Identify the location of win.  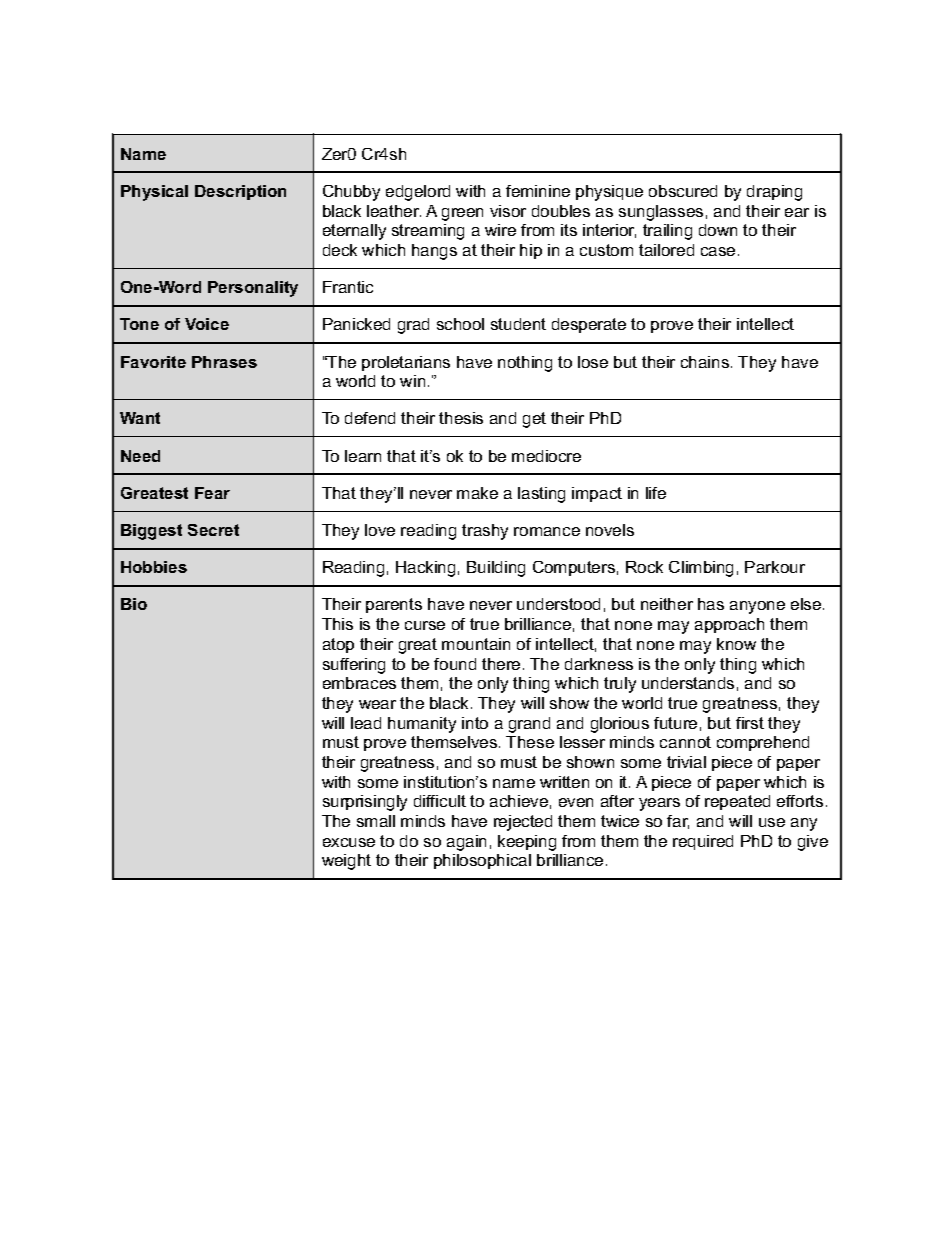
(412, 381).
